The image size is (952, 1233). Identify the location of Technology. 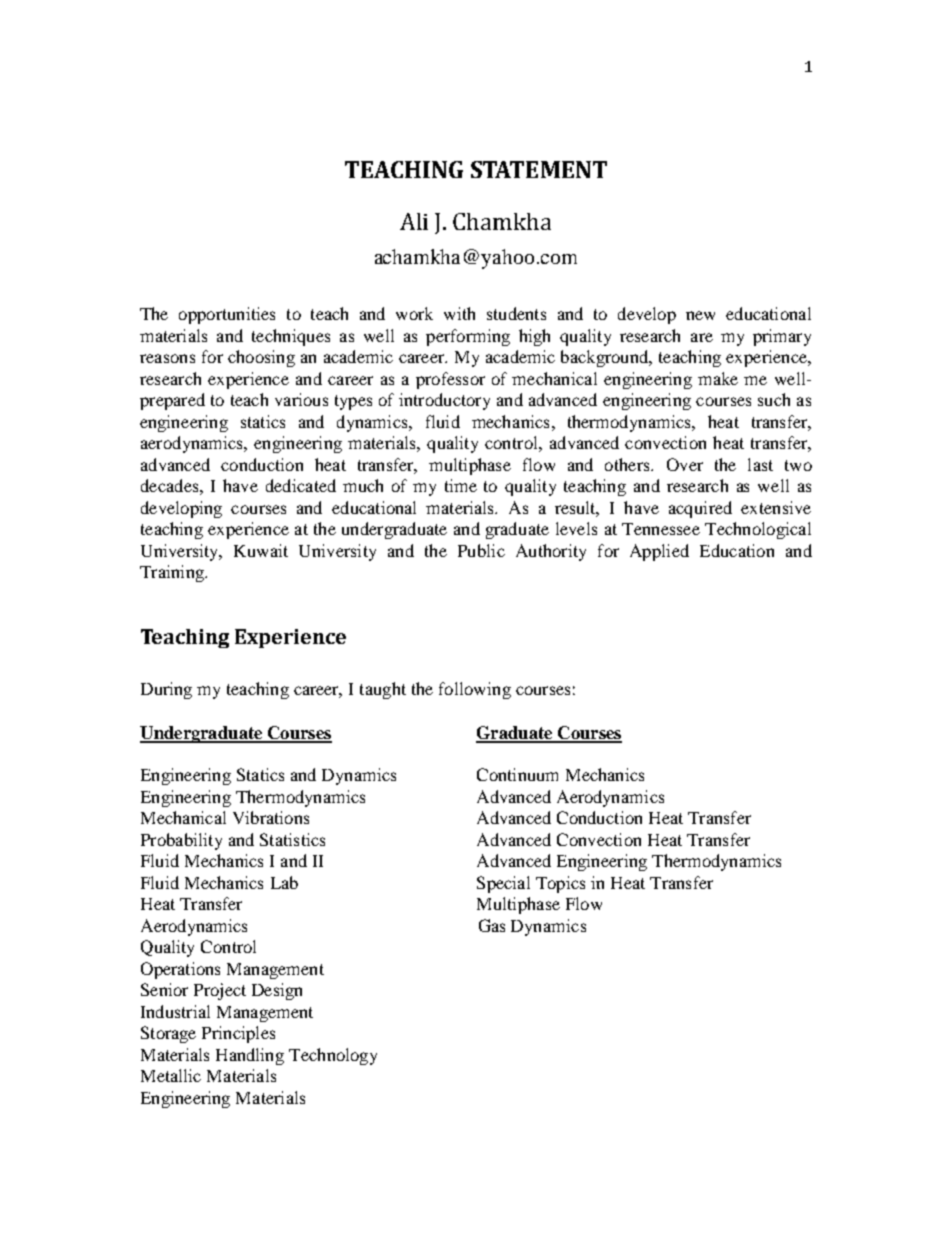
(333, 1056).
